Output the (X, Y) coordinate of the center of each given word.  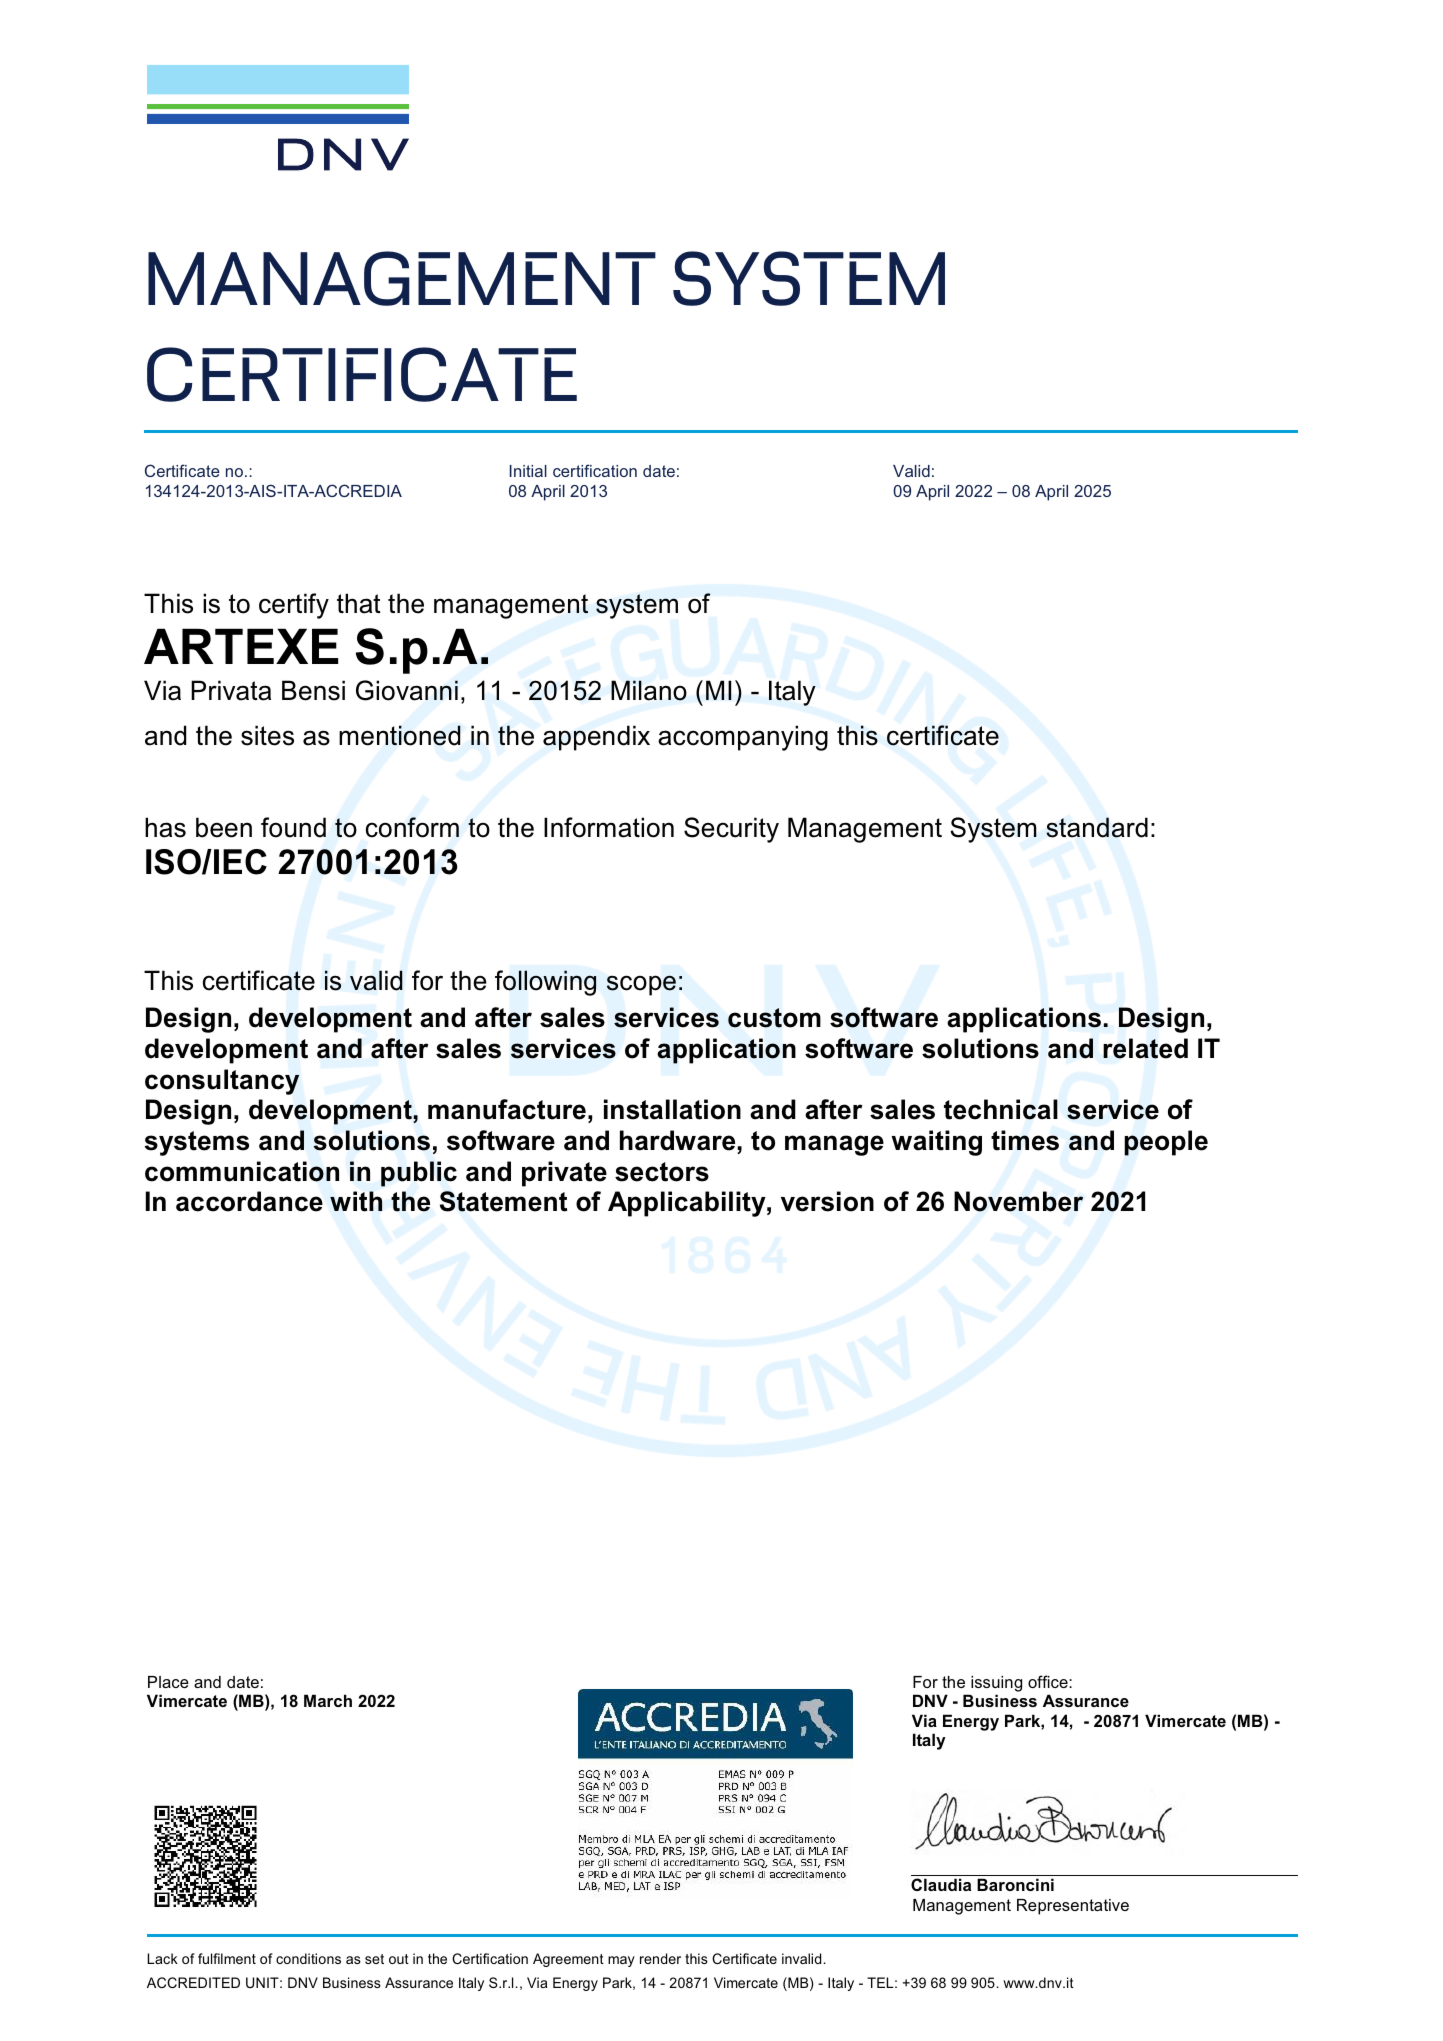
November (1018, 1201)
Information (609, 827)
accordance (249, 1201)
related (1145, 1048)
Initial (528, 471)
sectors (662, 1172)
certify (294, 606)
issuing (996, 1684)
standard (1097, 827)
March (328, 1700)
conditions (308, 1958)
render (660, 1958)
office (1049, 1681)
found (293, 827)
